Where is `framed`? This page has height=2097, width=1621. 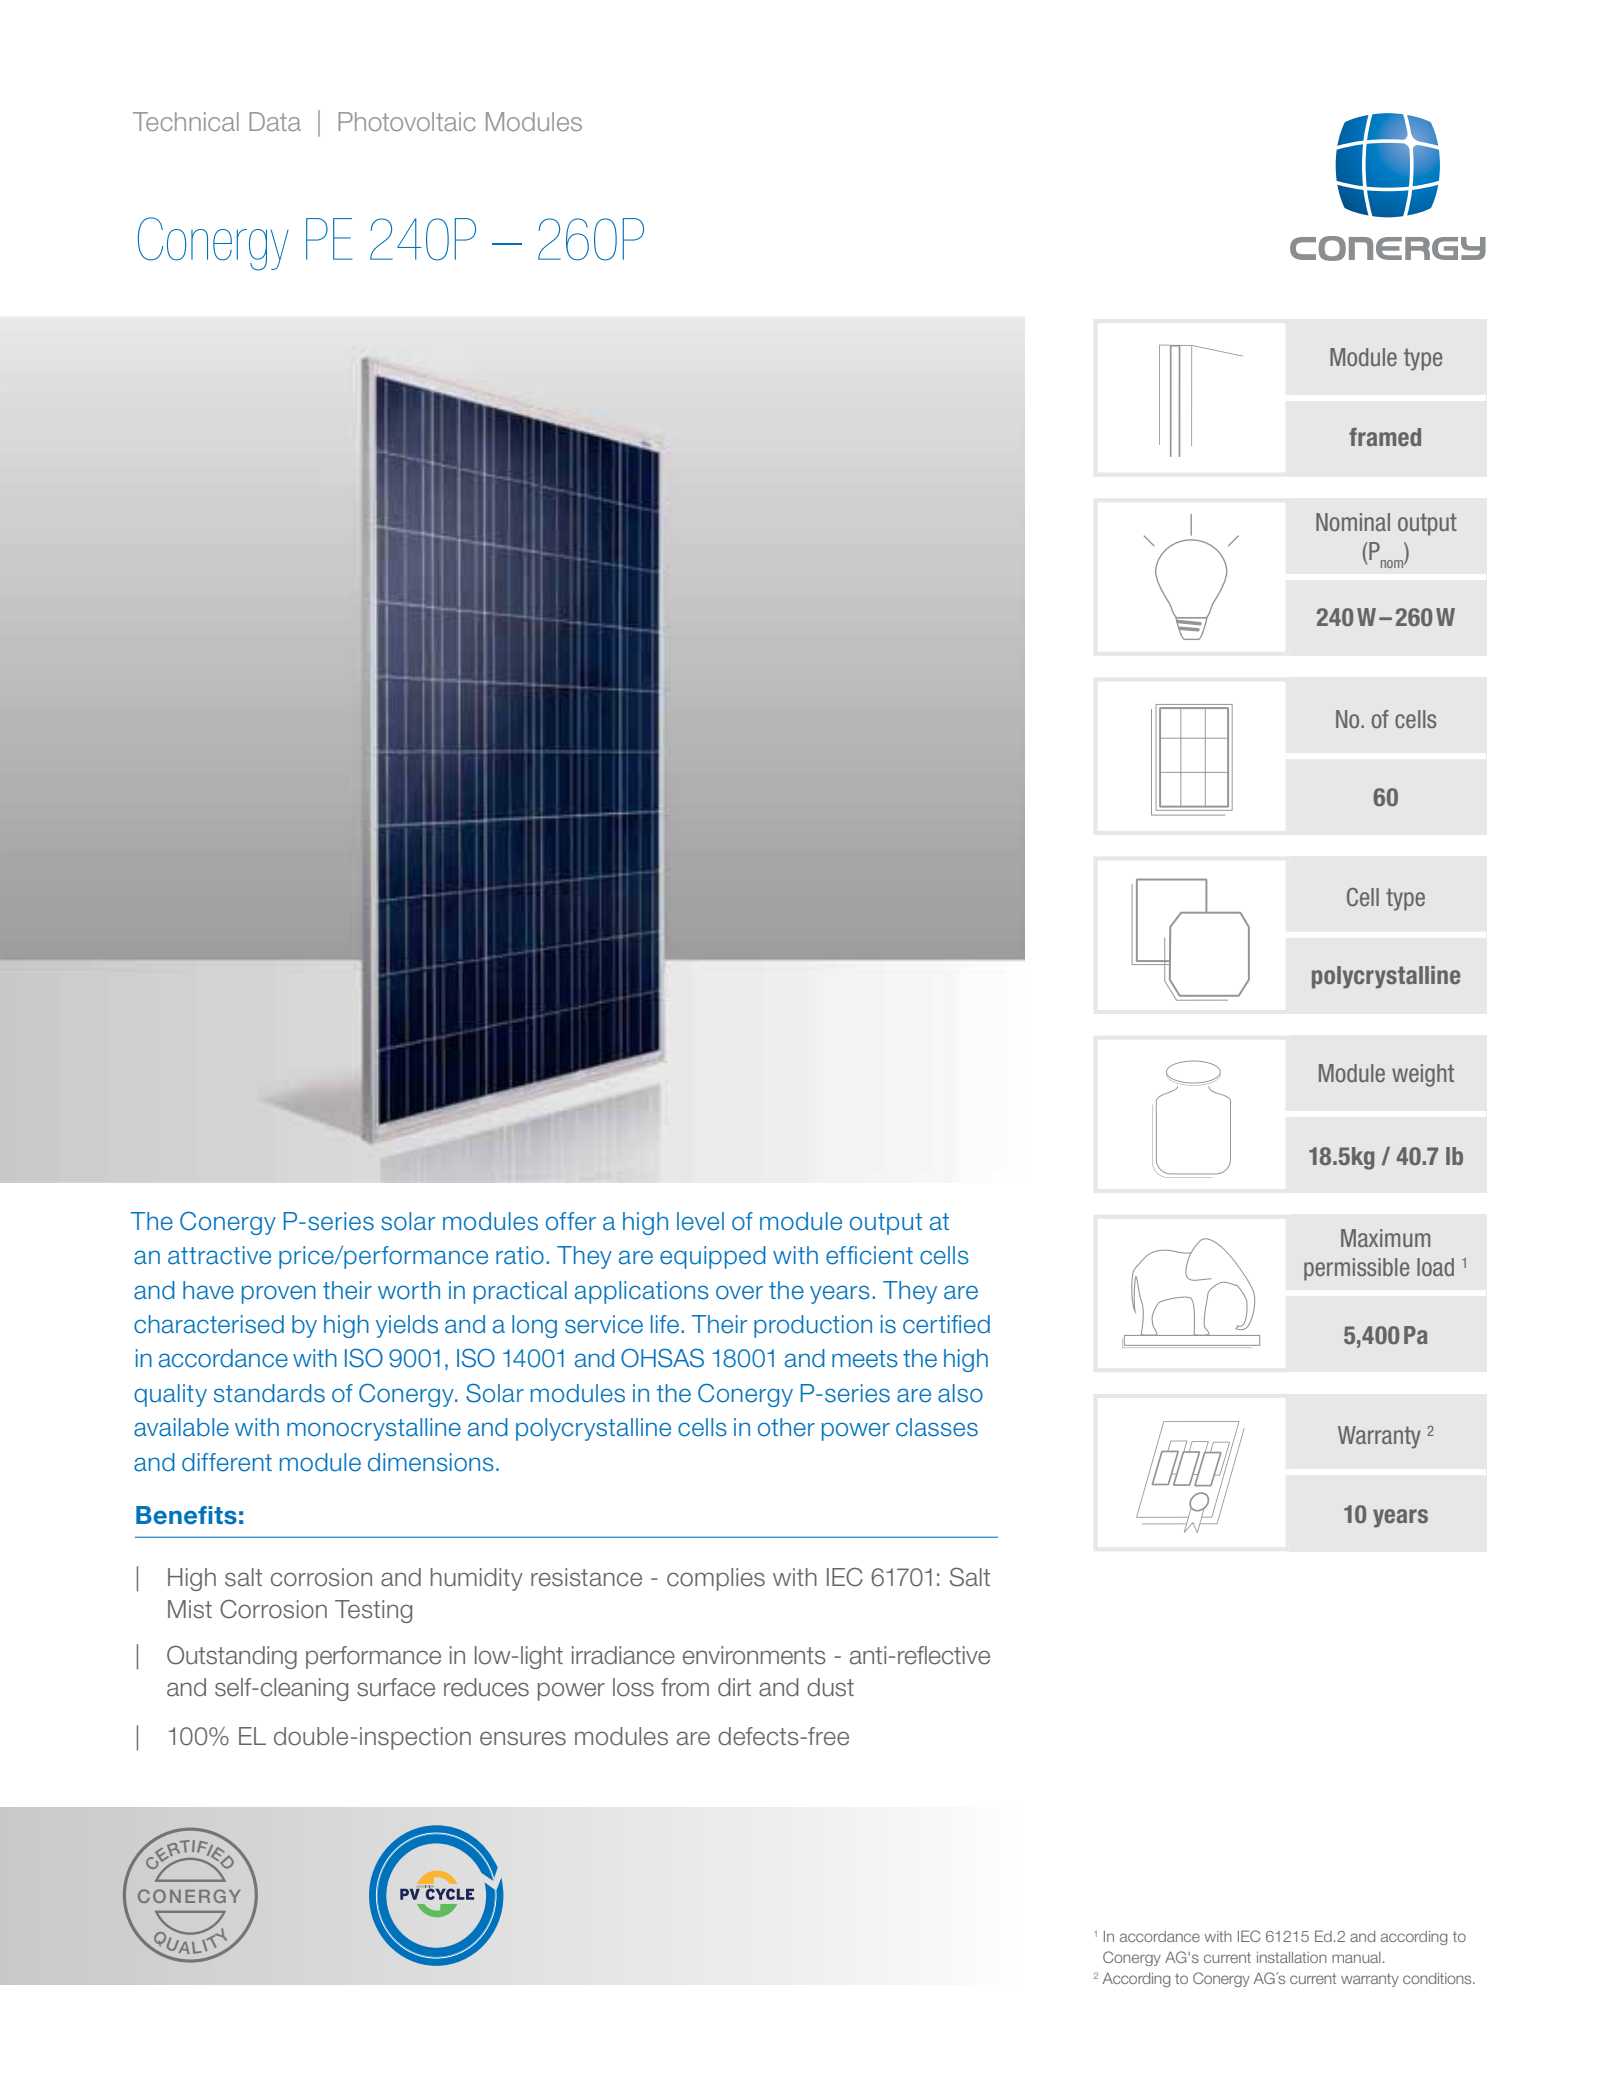
framed is located at coordinates (1385, 437).
